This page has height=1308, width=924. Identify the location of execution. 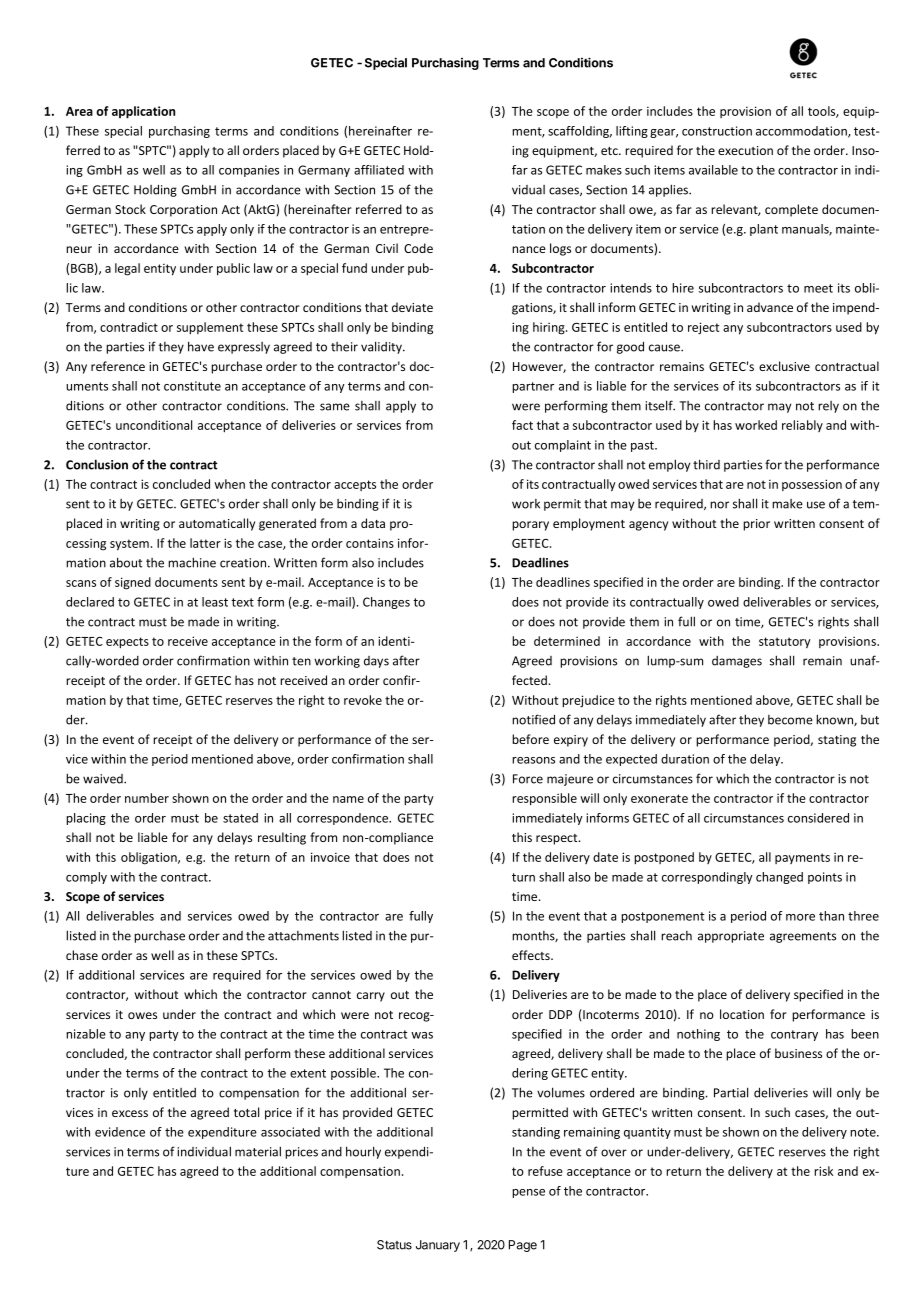
(745, 150).
